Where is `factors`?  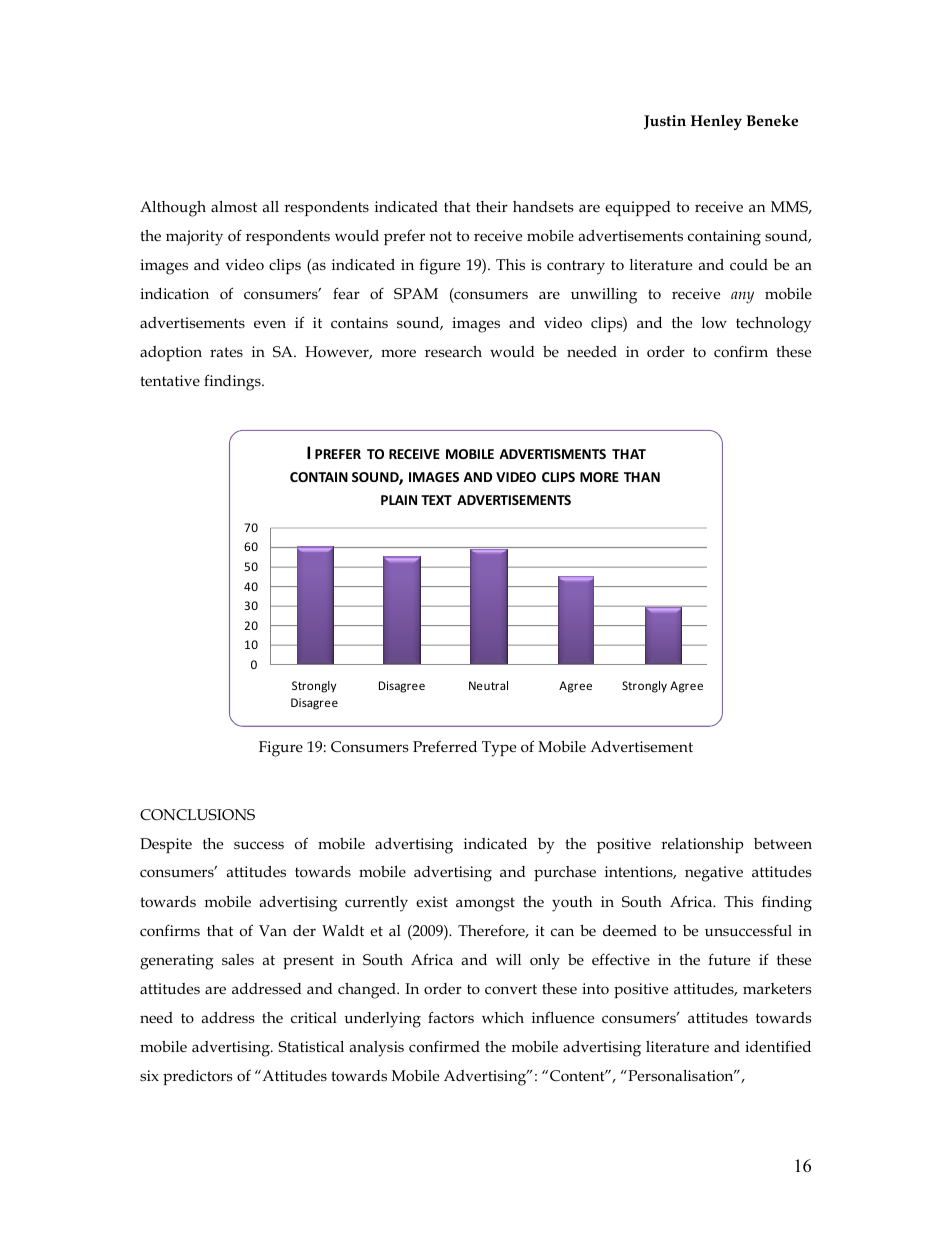 factors is located at coordinates (451, 1017).
